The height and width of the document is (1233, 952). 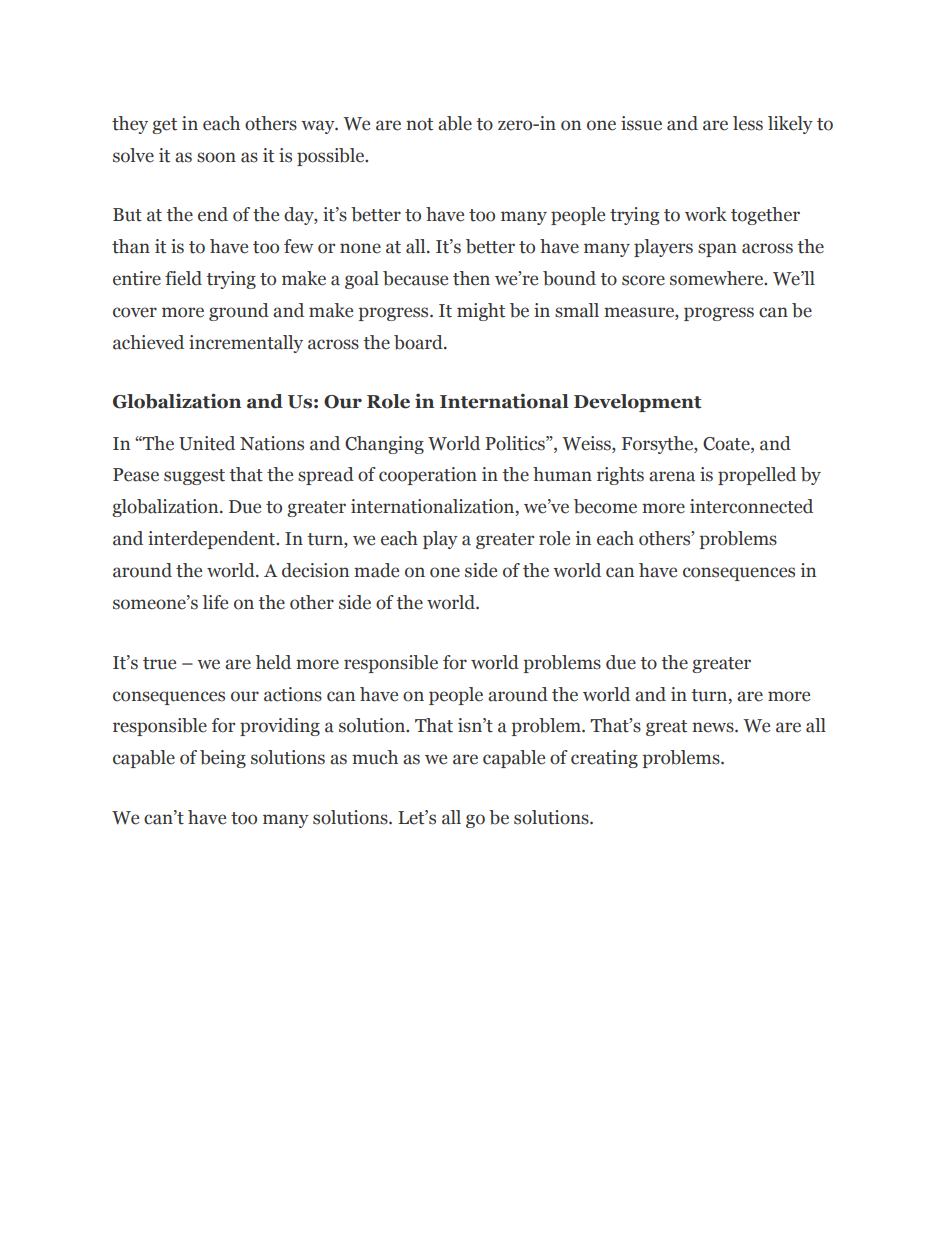 What do you see at coordinates (419, 124) in the document?
I see `not` at bounding box center [419, 124].
